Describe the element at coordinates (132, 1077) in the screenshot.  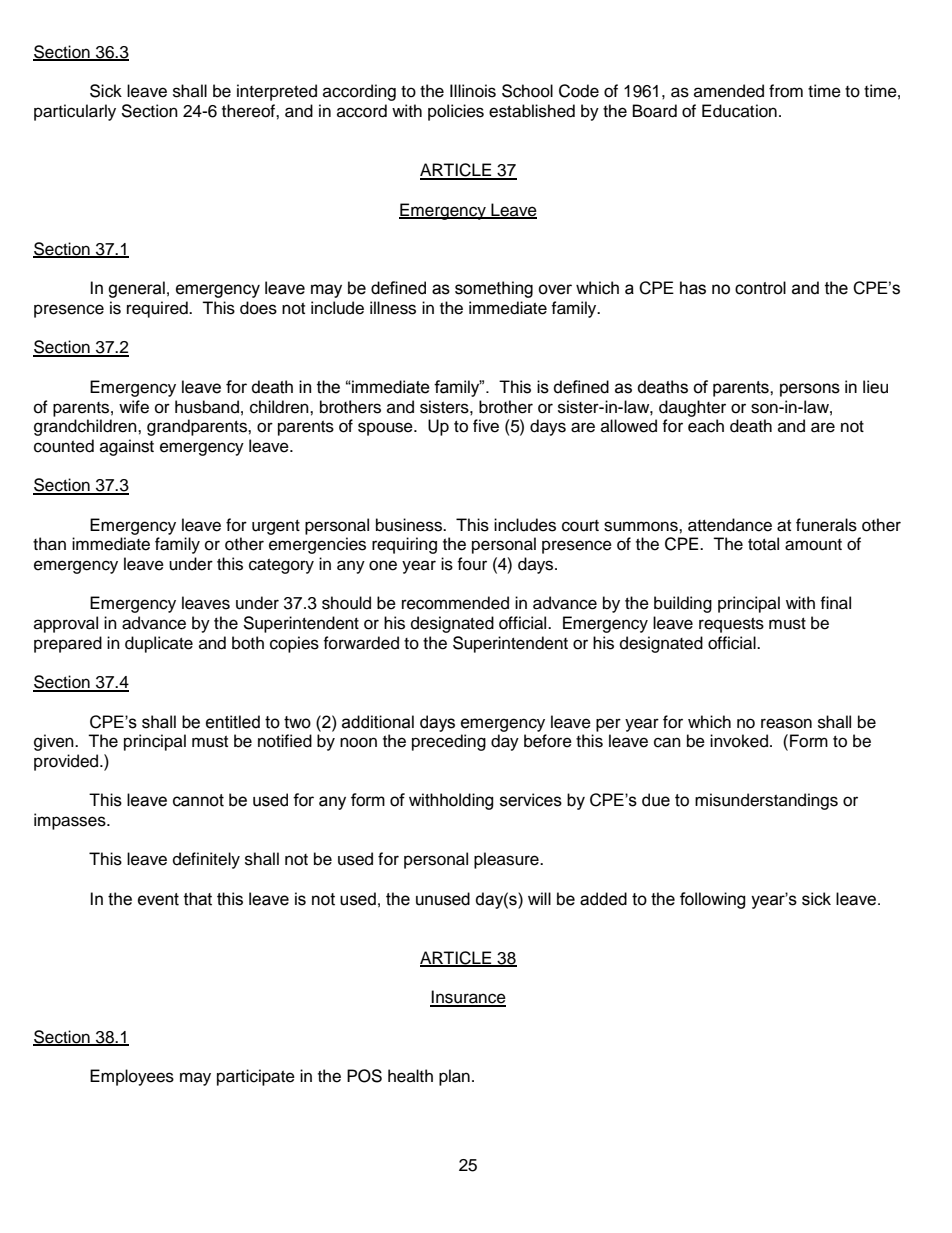
I see `Employees` at that location.
